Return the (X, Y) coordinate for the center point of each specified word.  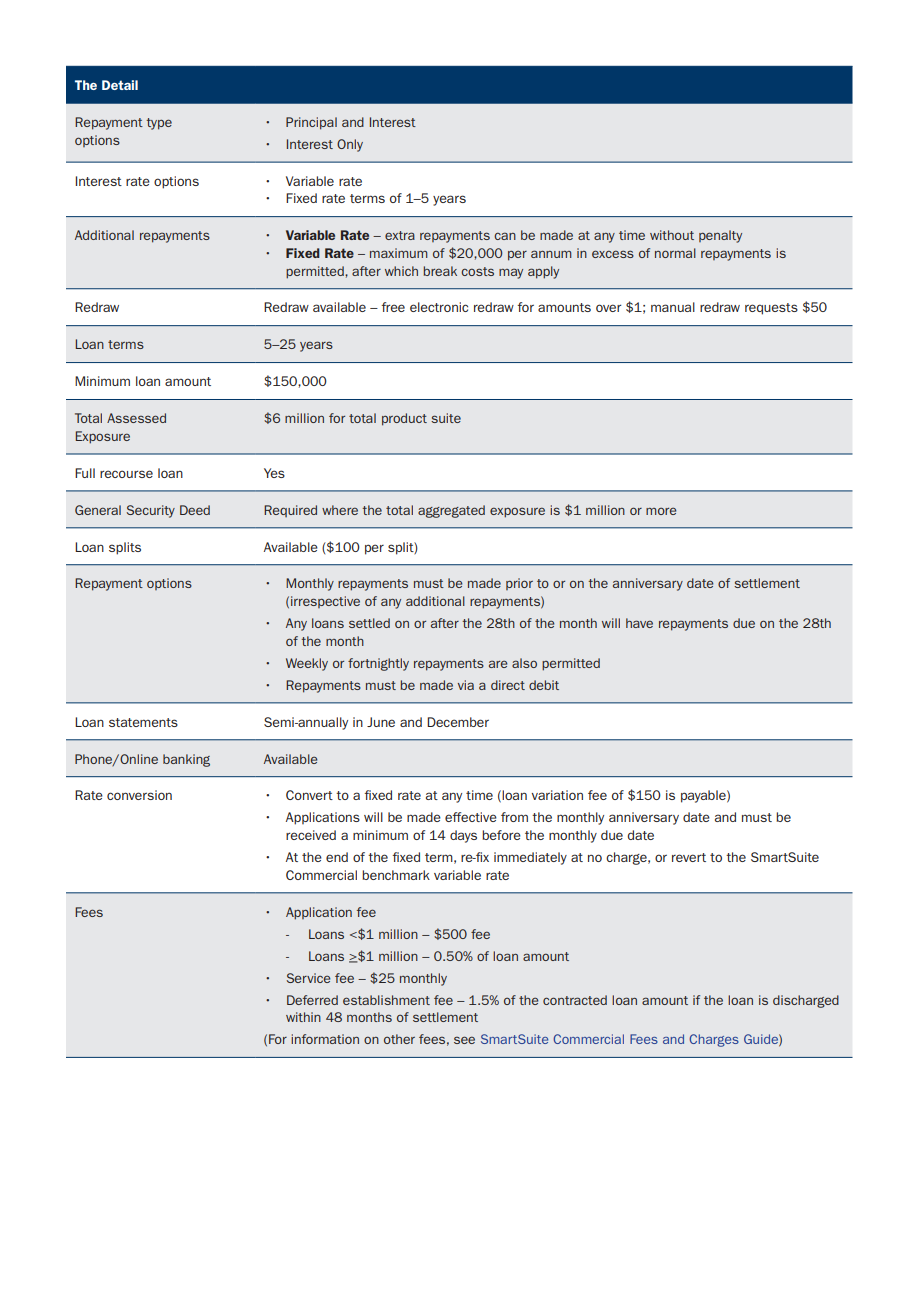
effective (471, 817)
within (303, 1017)
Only (350, 145)
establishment (386, 1000)
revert (689, 857)
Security (151, 511)
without (672, 235)
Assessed (136, 418)
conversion (139, 795)
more (661, 511)
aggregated (451, 511)
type (159, 124)
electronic (439, 307)
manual (673, 307)
